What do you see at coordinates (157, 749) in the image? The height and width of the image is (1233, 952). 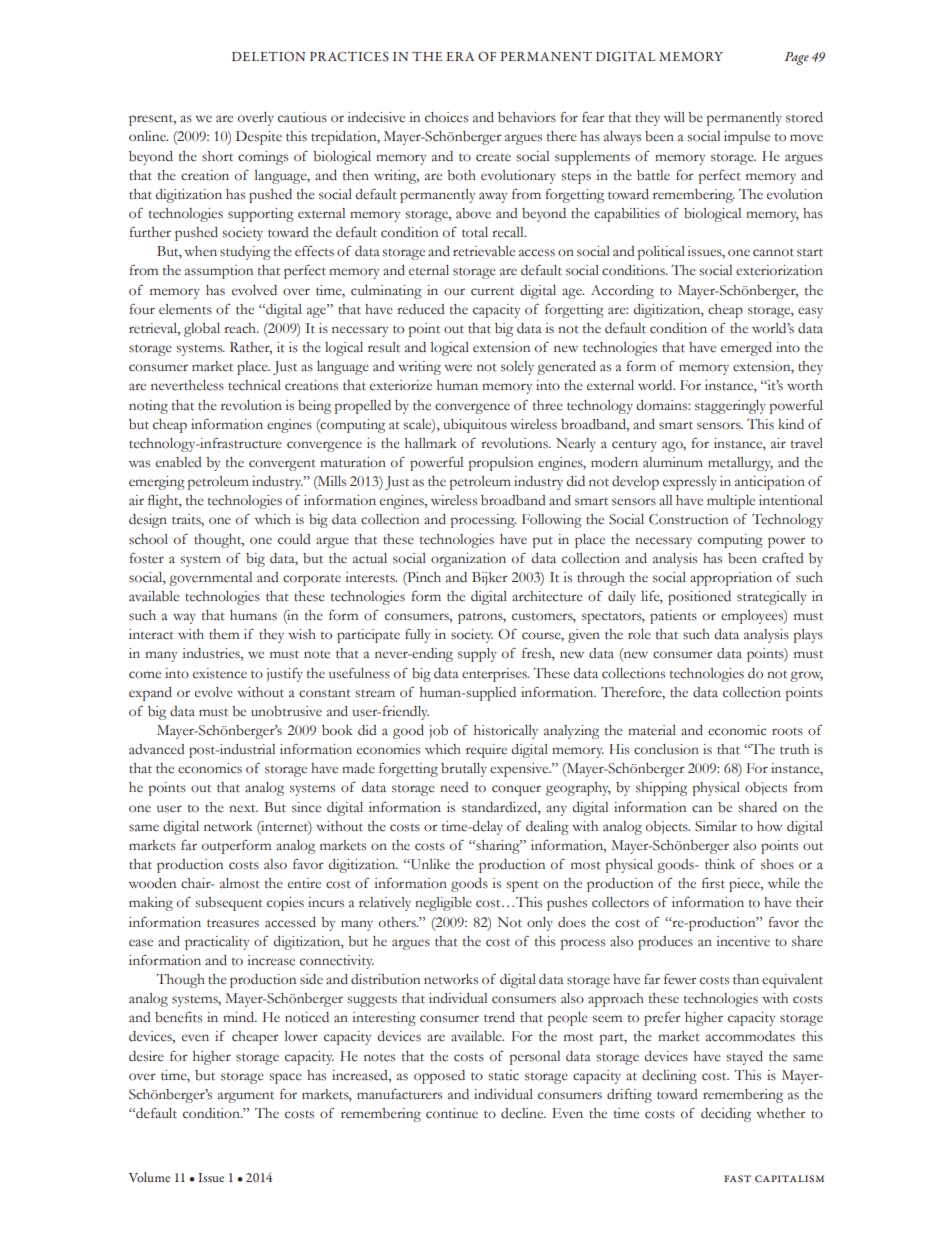 I see `advanced` at bounding box center [157, 749].
